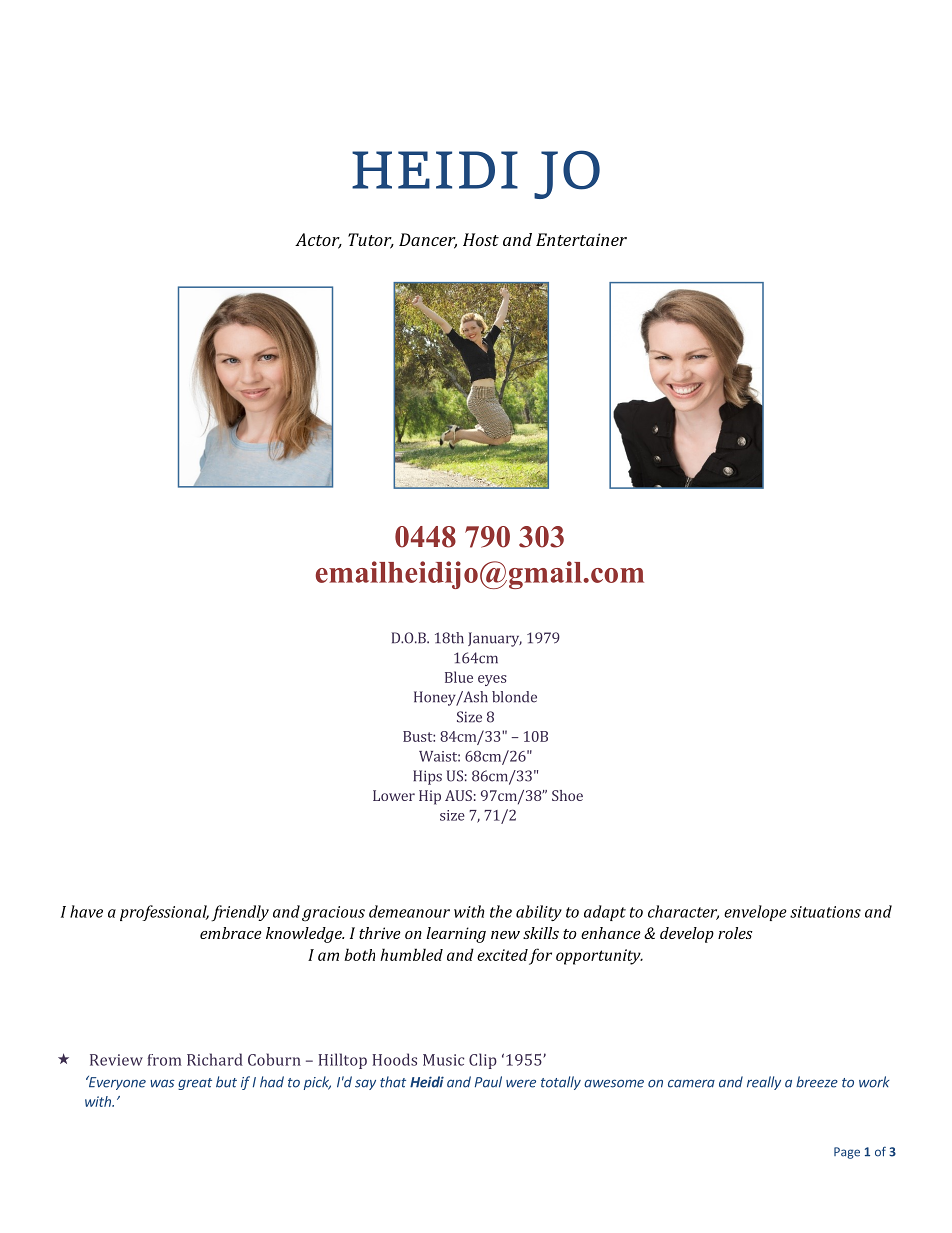 This image has width=952, height=1233. I want to click on situations, so click(825, 912).
